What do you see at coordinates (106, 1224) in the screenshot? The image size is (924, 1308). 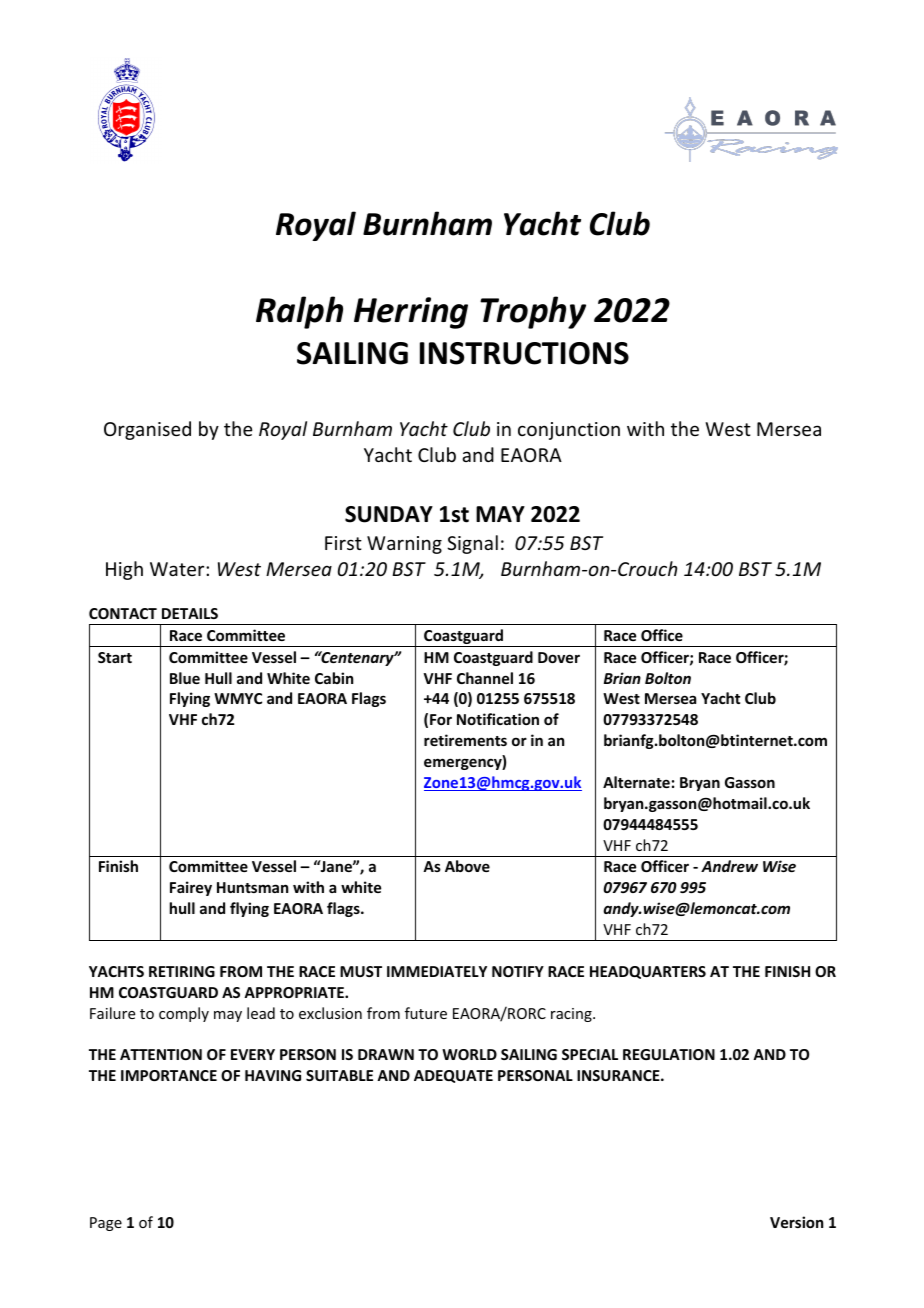 I see `Page` at bounding box center [106, 1224].
